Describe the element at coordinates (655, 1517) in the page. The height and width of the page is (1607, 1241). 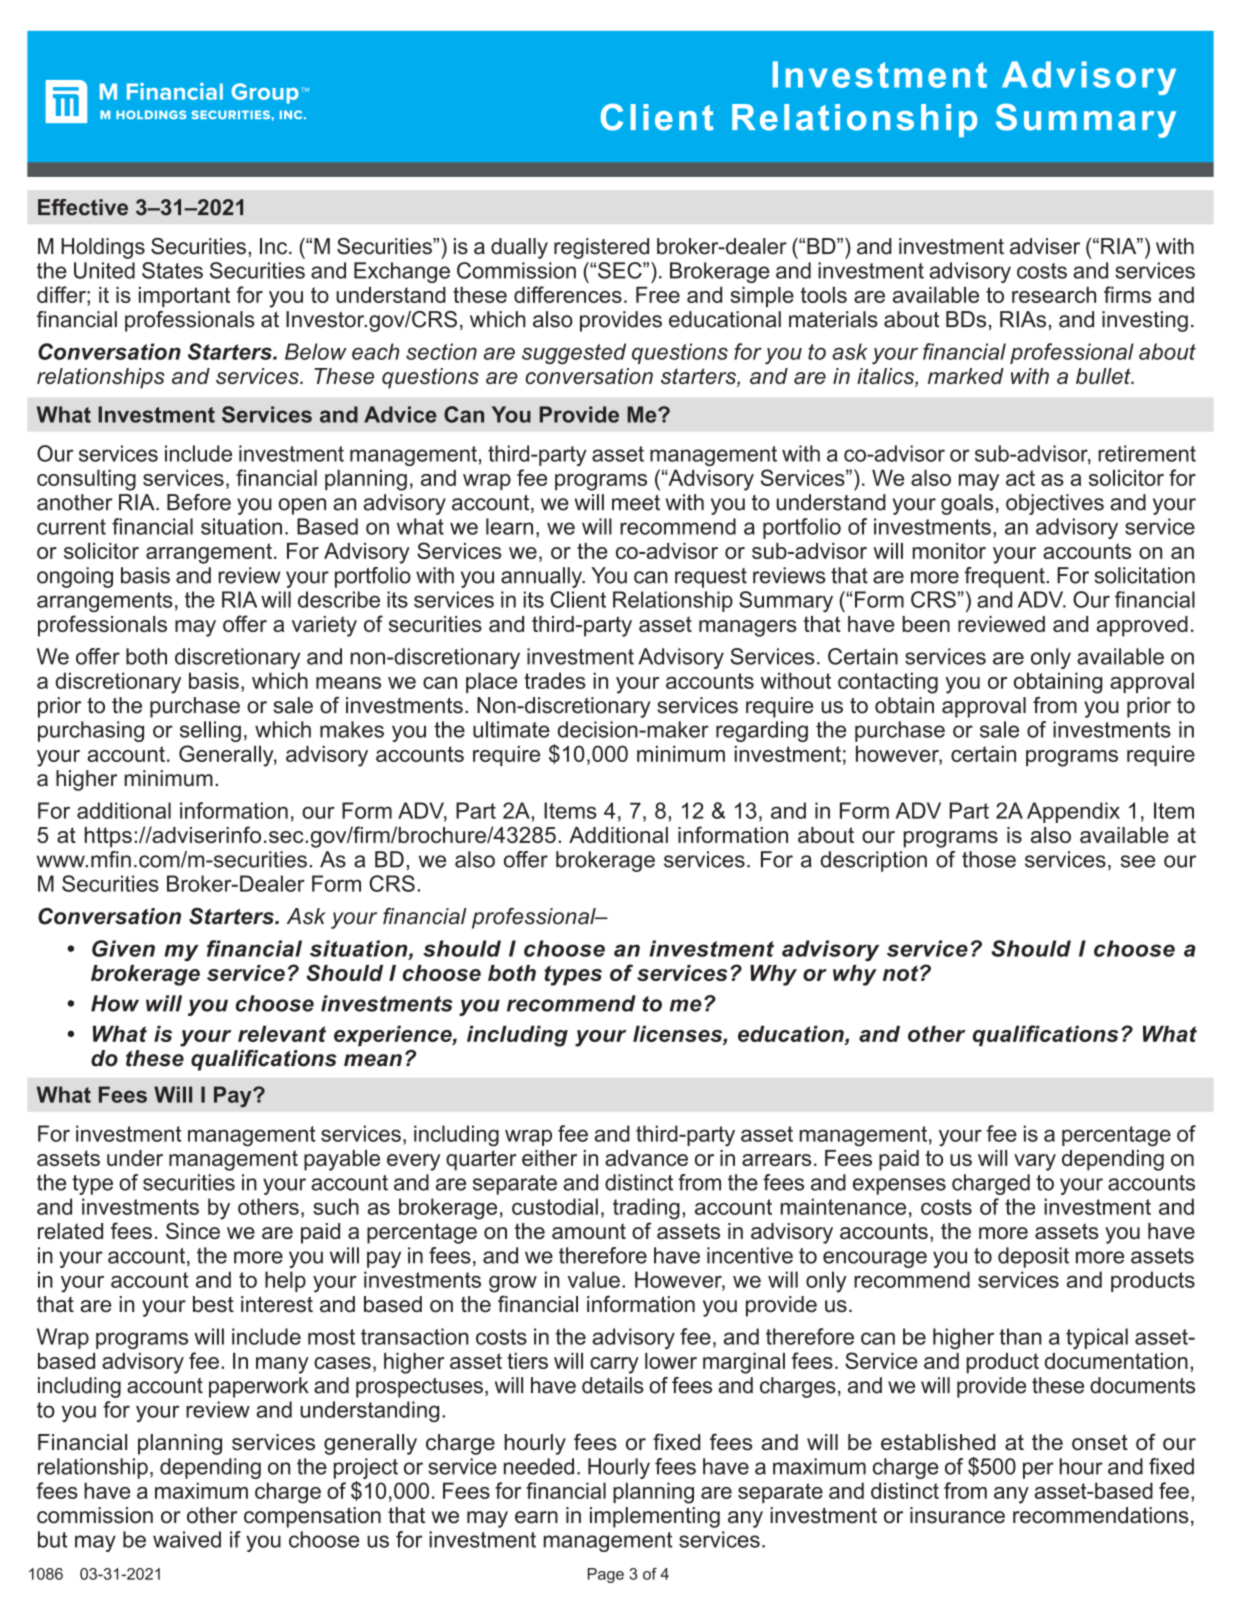
I see `implementing` at that location.
